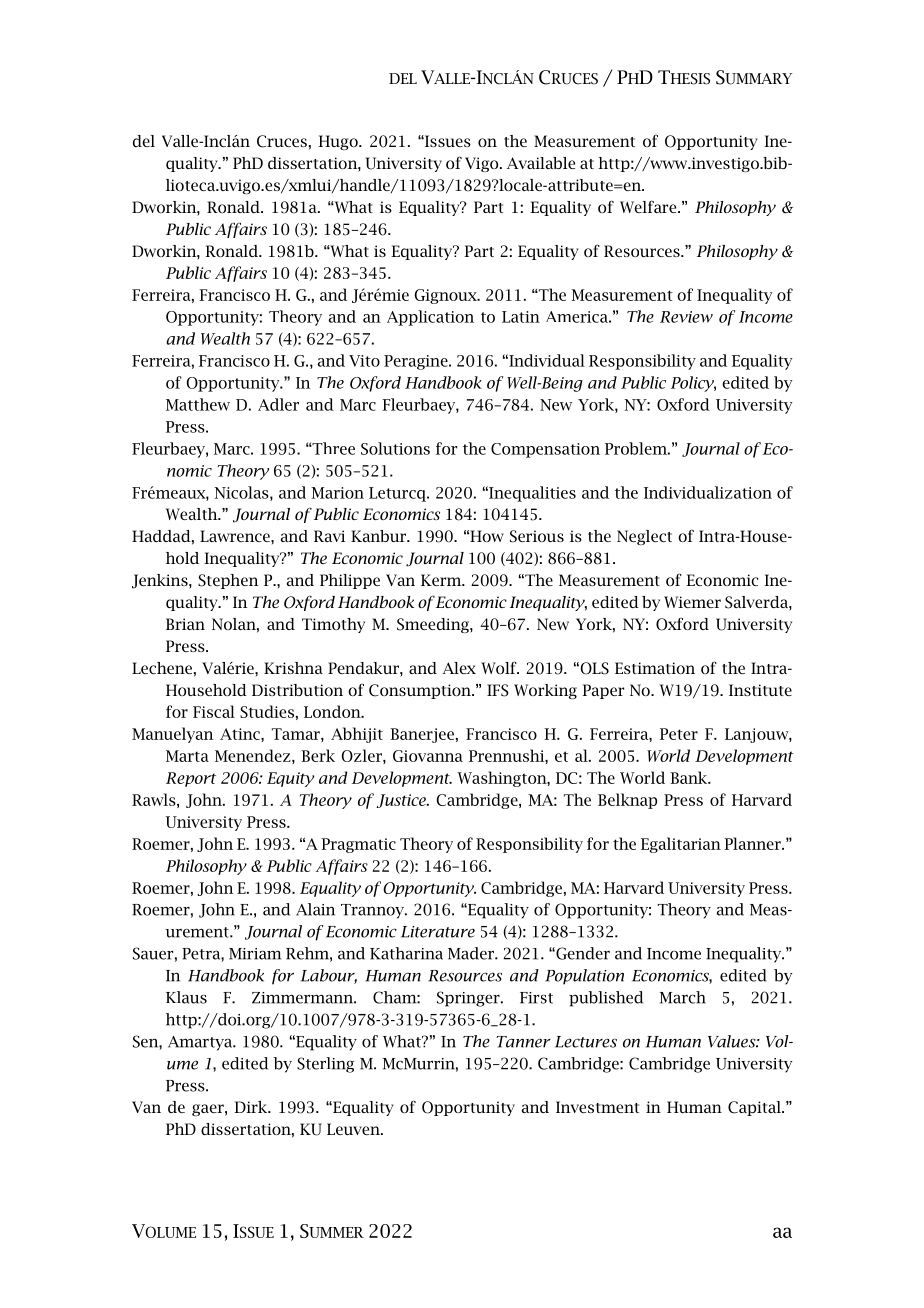 The height and width of the screenshot is (1308, 924). What do you see at coordinates (649, 206) in the screenshot?
I see `Welfare` at bounding box center [649, 206].
